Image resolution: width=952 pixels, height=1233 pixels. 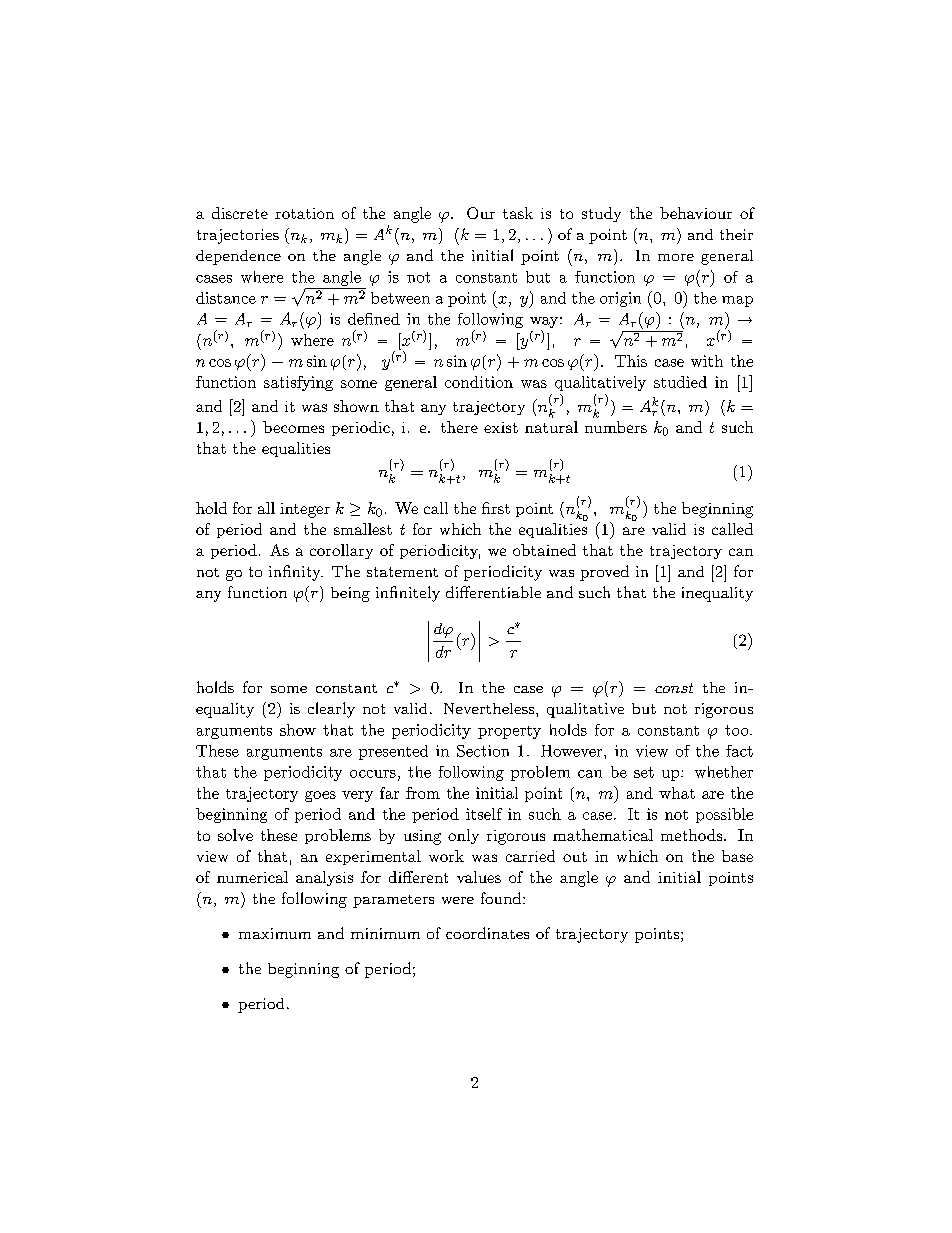 What do you see at coordinates (502, 898) in the document?
I see `found` at bounding box center [502, 898].
